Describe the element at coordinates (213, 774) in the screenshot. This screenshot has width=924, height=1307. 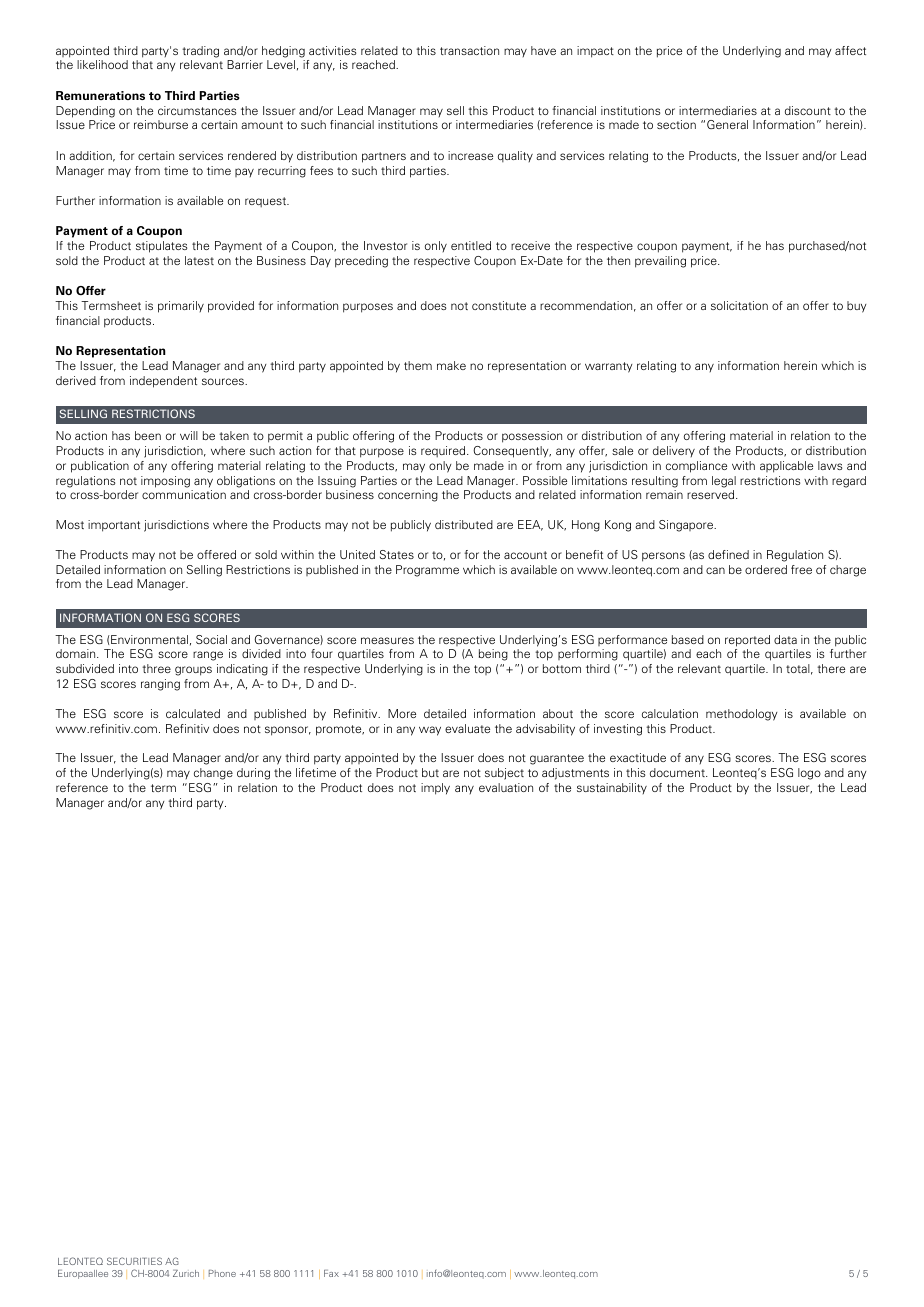
I see `change` at that location.
